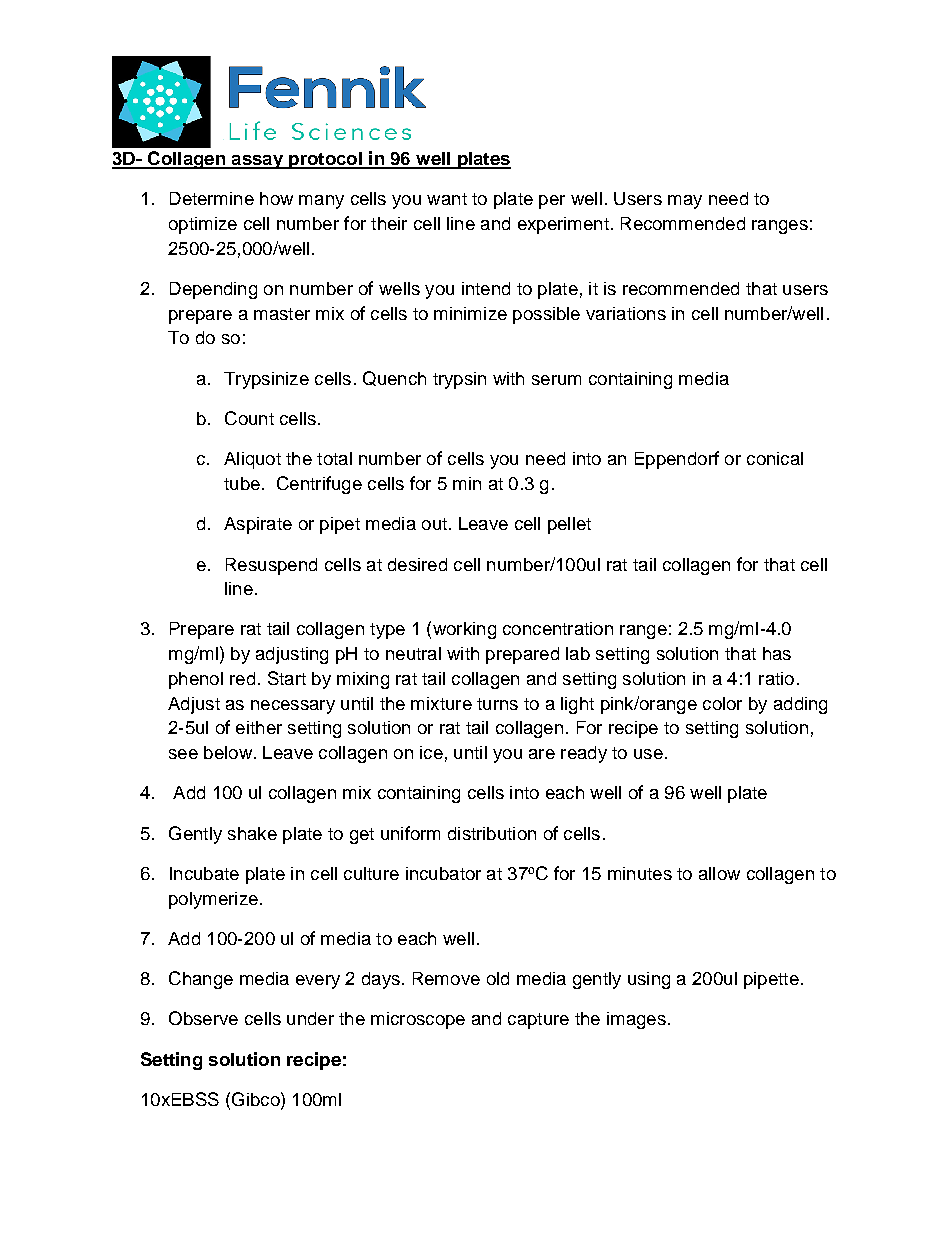  I want to click on Change, so click(201, 980).
